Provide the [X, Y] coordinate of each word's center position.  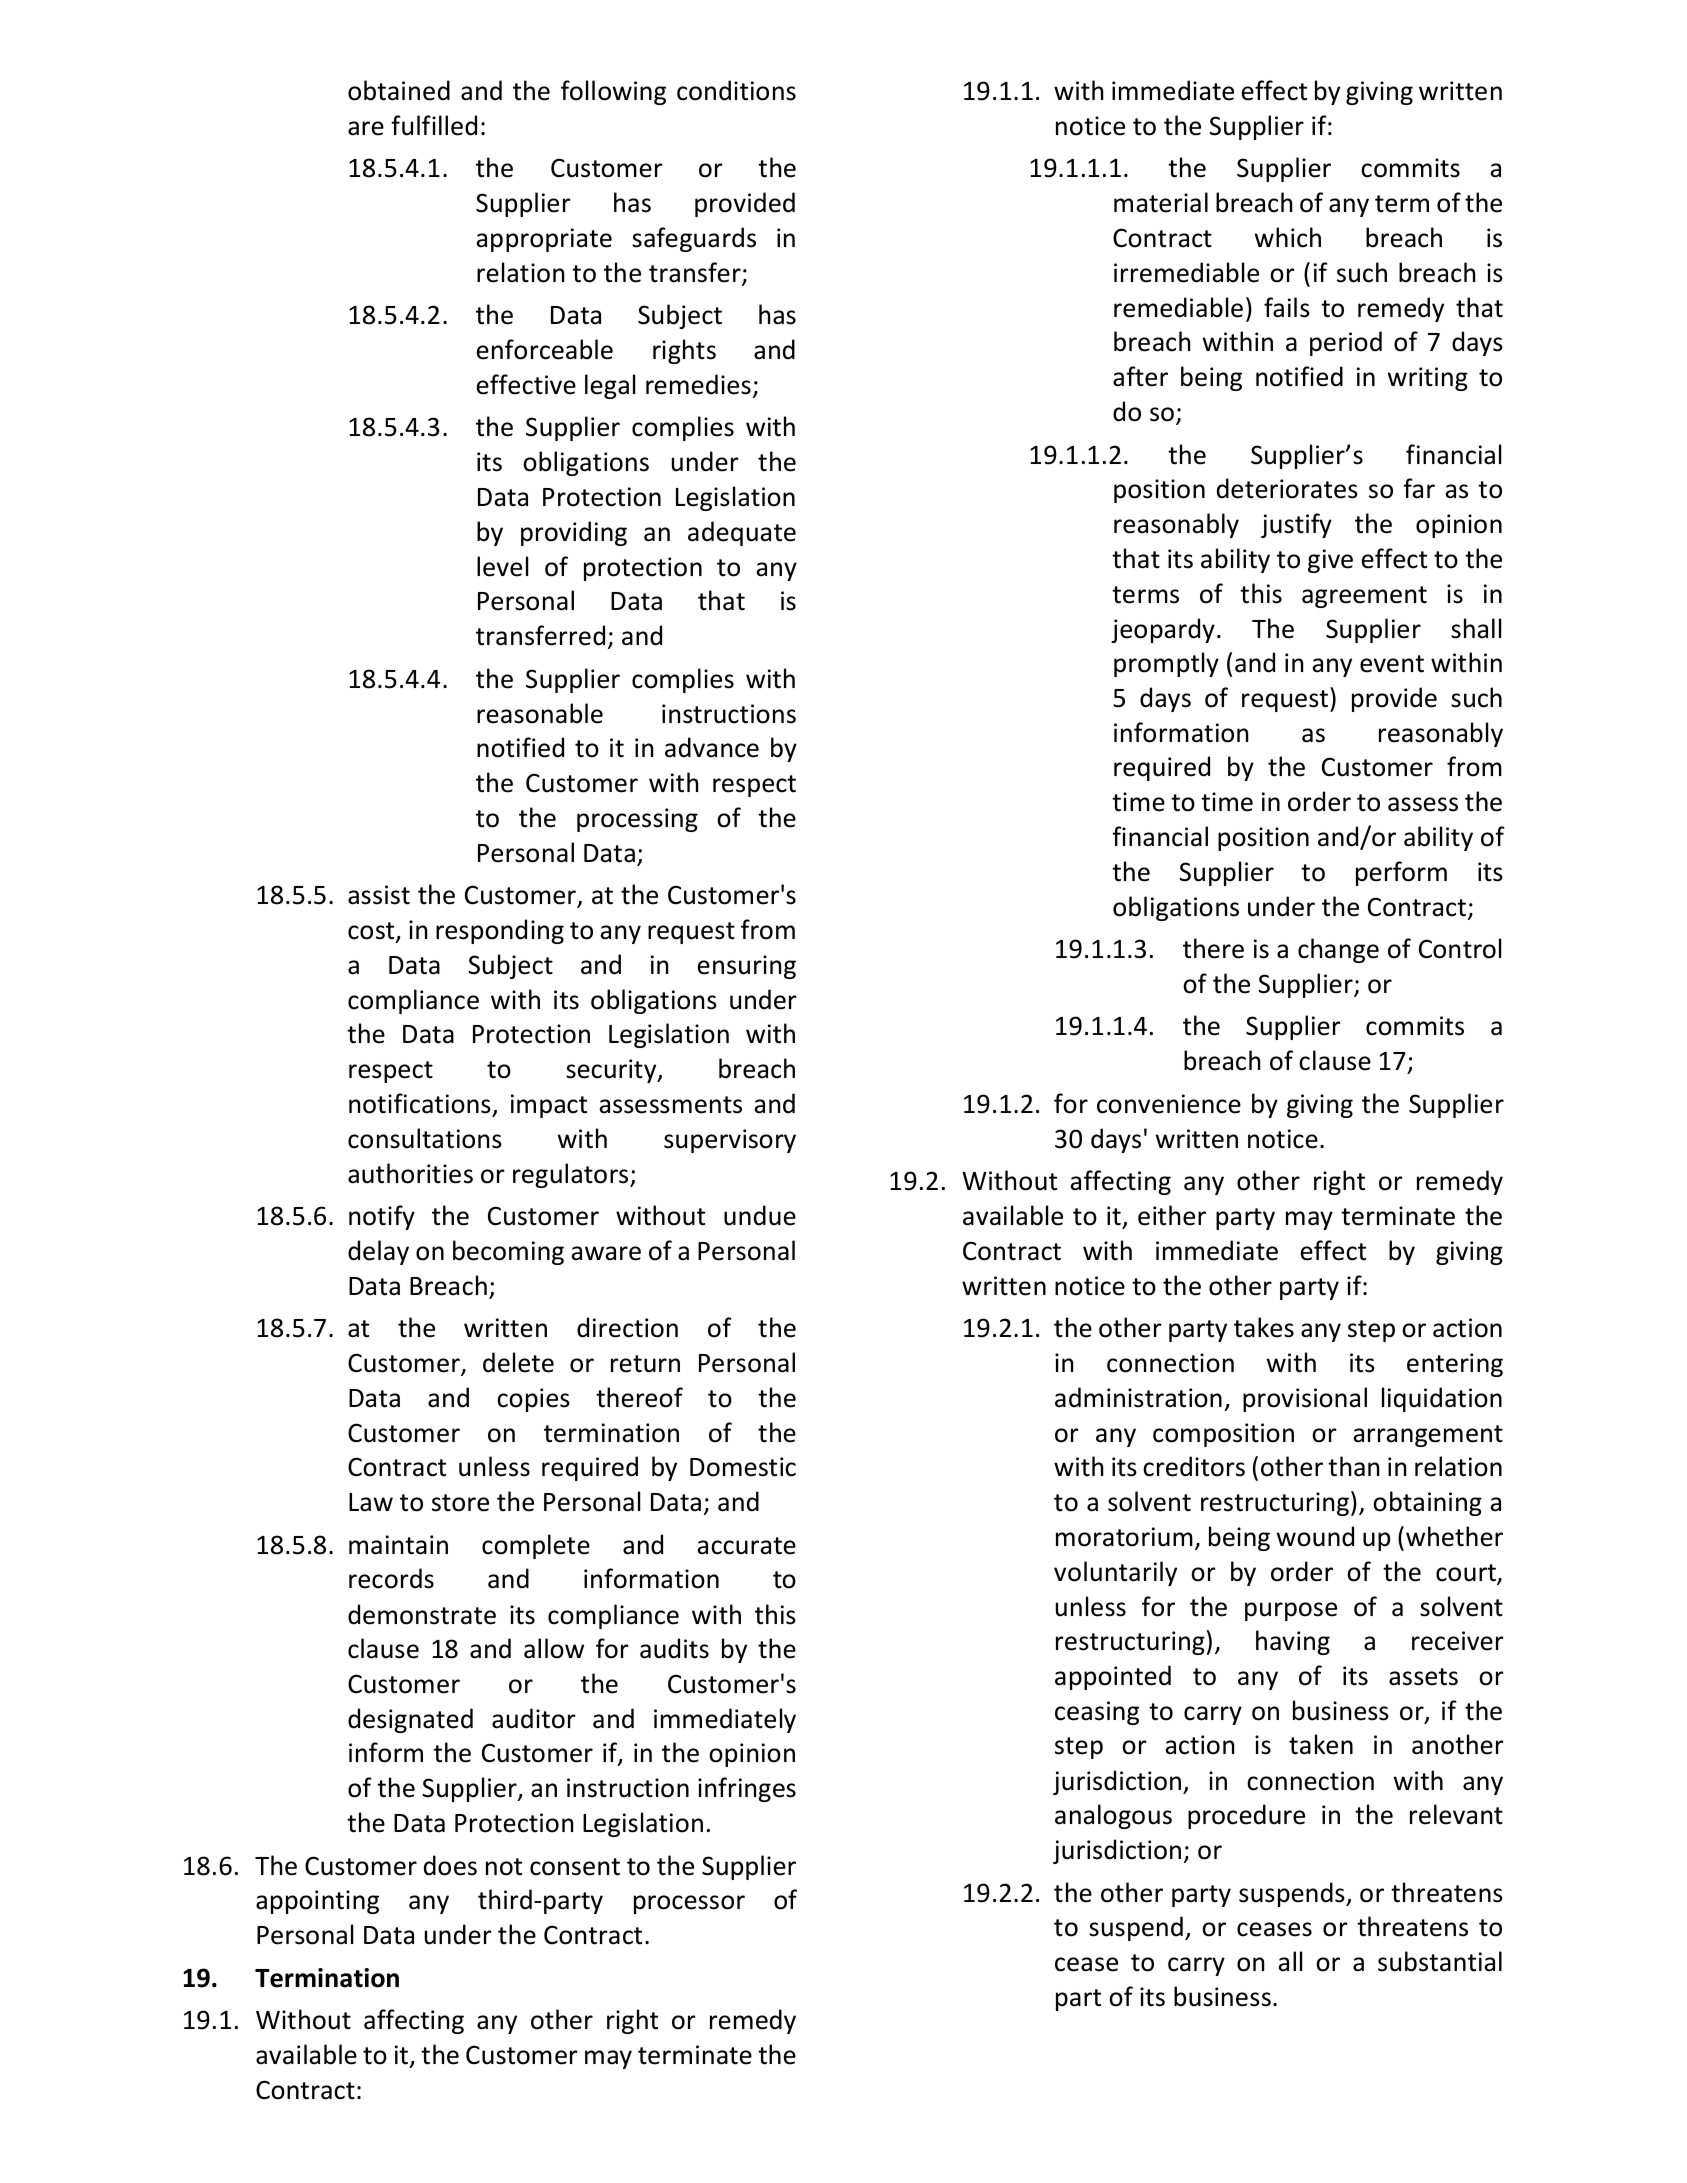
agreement [1364, 597]
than [1353, 1466]
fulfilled [434, 125]
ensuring [747, 967]
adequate [742, 533]
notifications [420, 1103]
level [502, 566]
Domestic [743, 1467]
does [450, 1865]
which [1288, 237]
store [460, 1503]
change [1338, 950]
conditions [736, 90]
